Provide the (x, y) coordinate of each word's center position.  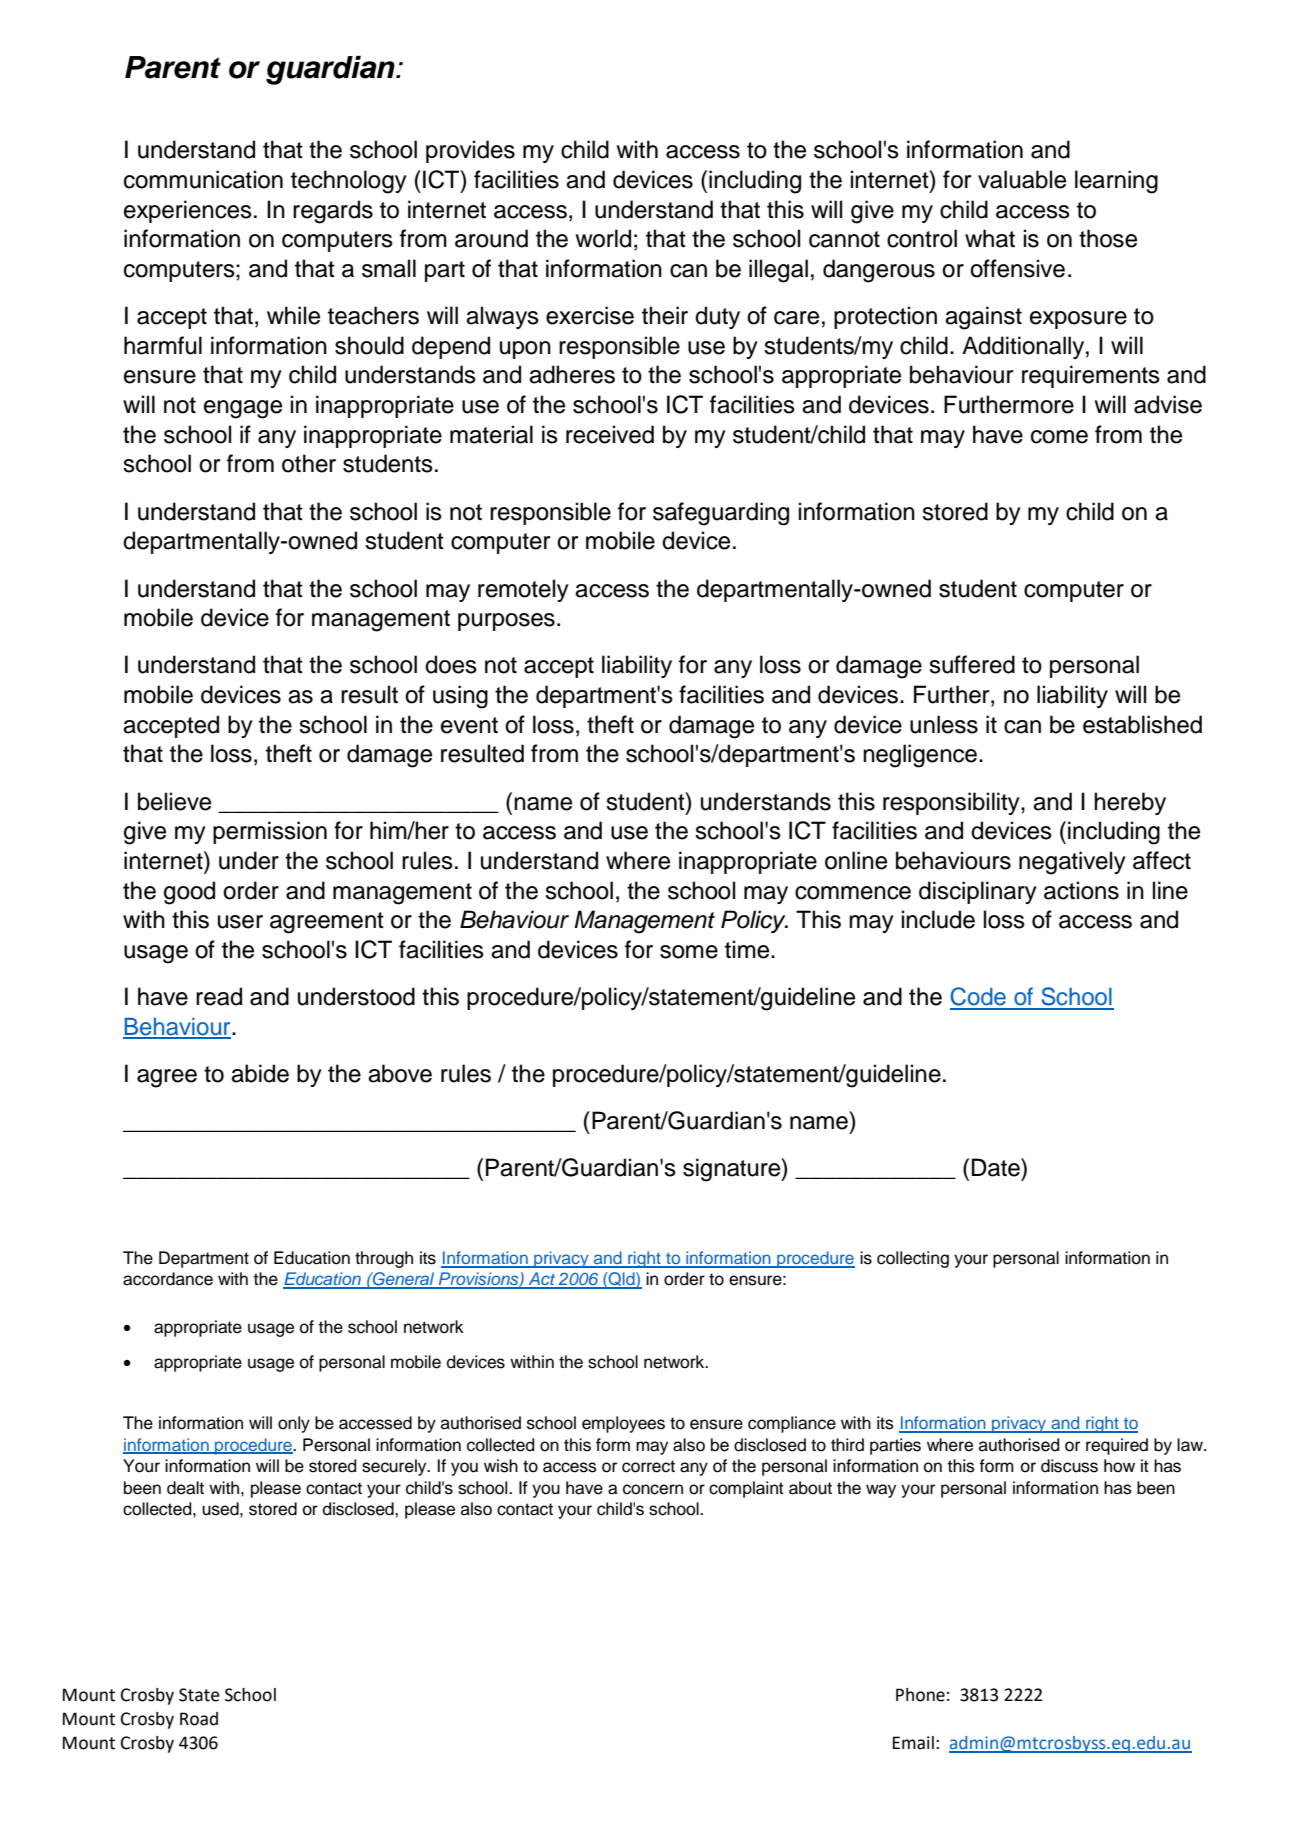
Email (913, 1743)
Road (199, 1719)
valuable (1022, 179)
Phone (920, 1695)
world (603, 238)
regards (333, 212)
